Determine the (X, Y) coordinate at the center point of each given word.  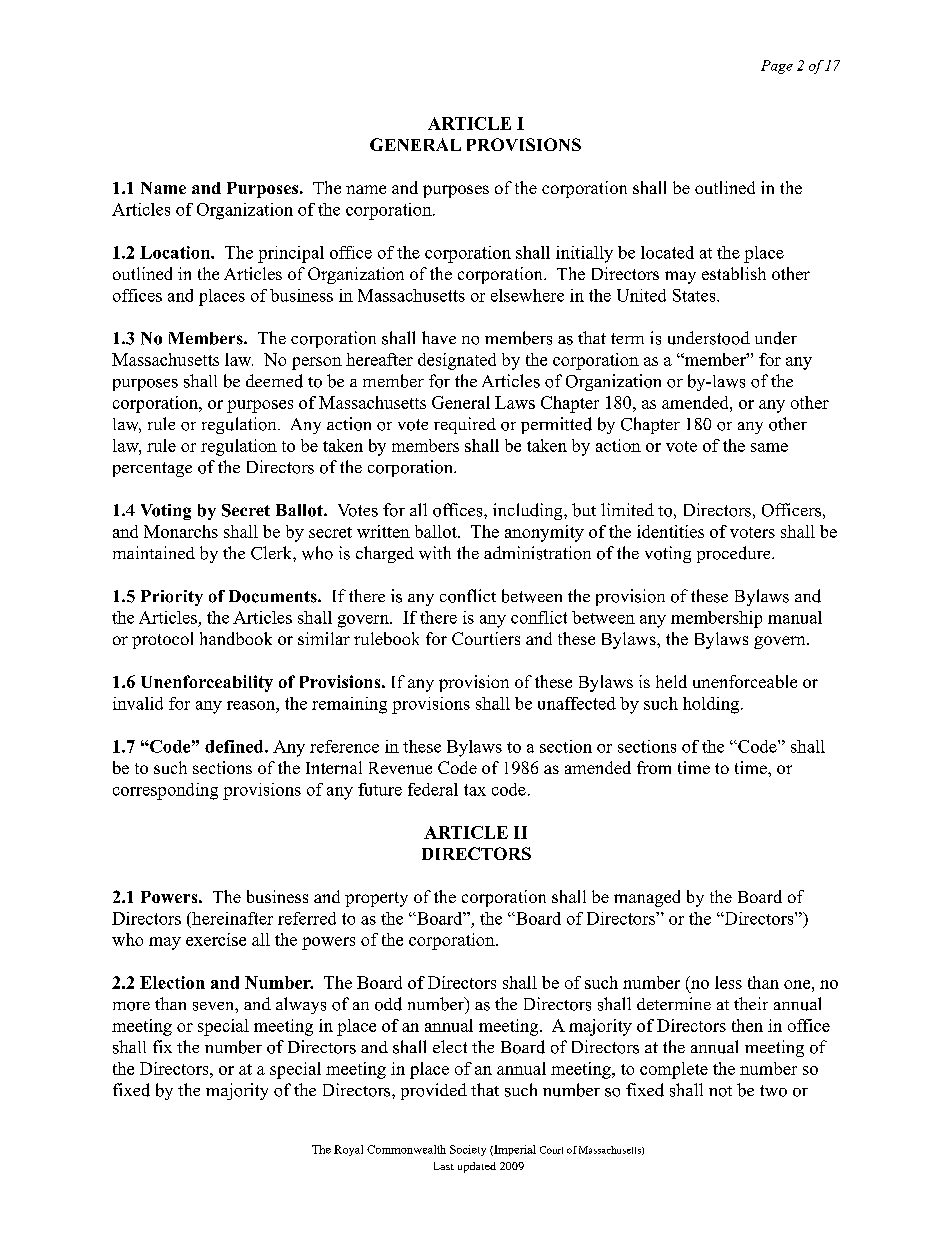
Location (176, 252)
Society (468, 1150)
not (720, 1091)
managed (647, 898)
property (376, 899)
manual (795, 617)
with (435, 553)
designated (457, 361)
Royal (348, 1150)
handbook (236, 638)
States (694, 295)
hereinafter (231, 918)
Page (777, 67)
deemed (274, 381)
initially (584, 254)
